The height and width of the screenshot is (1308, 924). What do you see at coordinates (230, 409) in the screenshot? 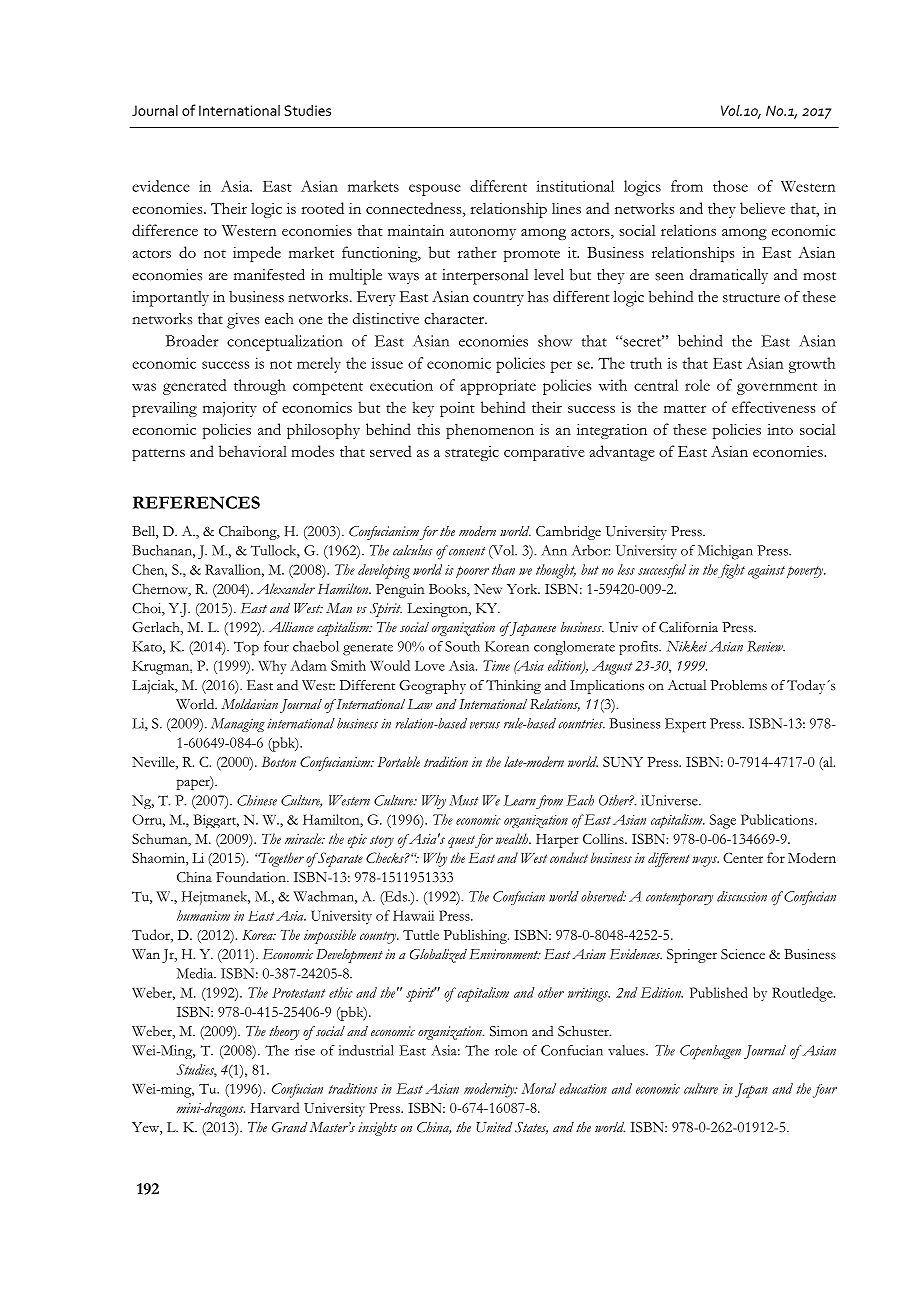
I see `majority` at bounding box center [230, 409].
